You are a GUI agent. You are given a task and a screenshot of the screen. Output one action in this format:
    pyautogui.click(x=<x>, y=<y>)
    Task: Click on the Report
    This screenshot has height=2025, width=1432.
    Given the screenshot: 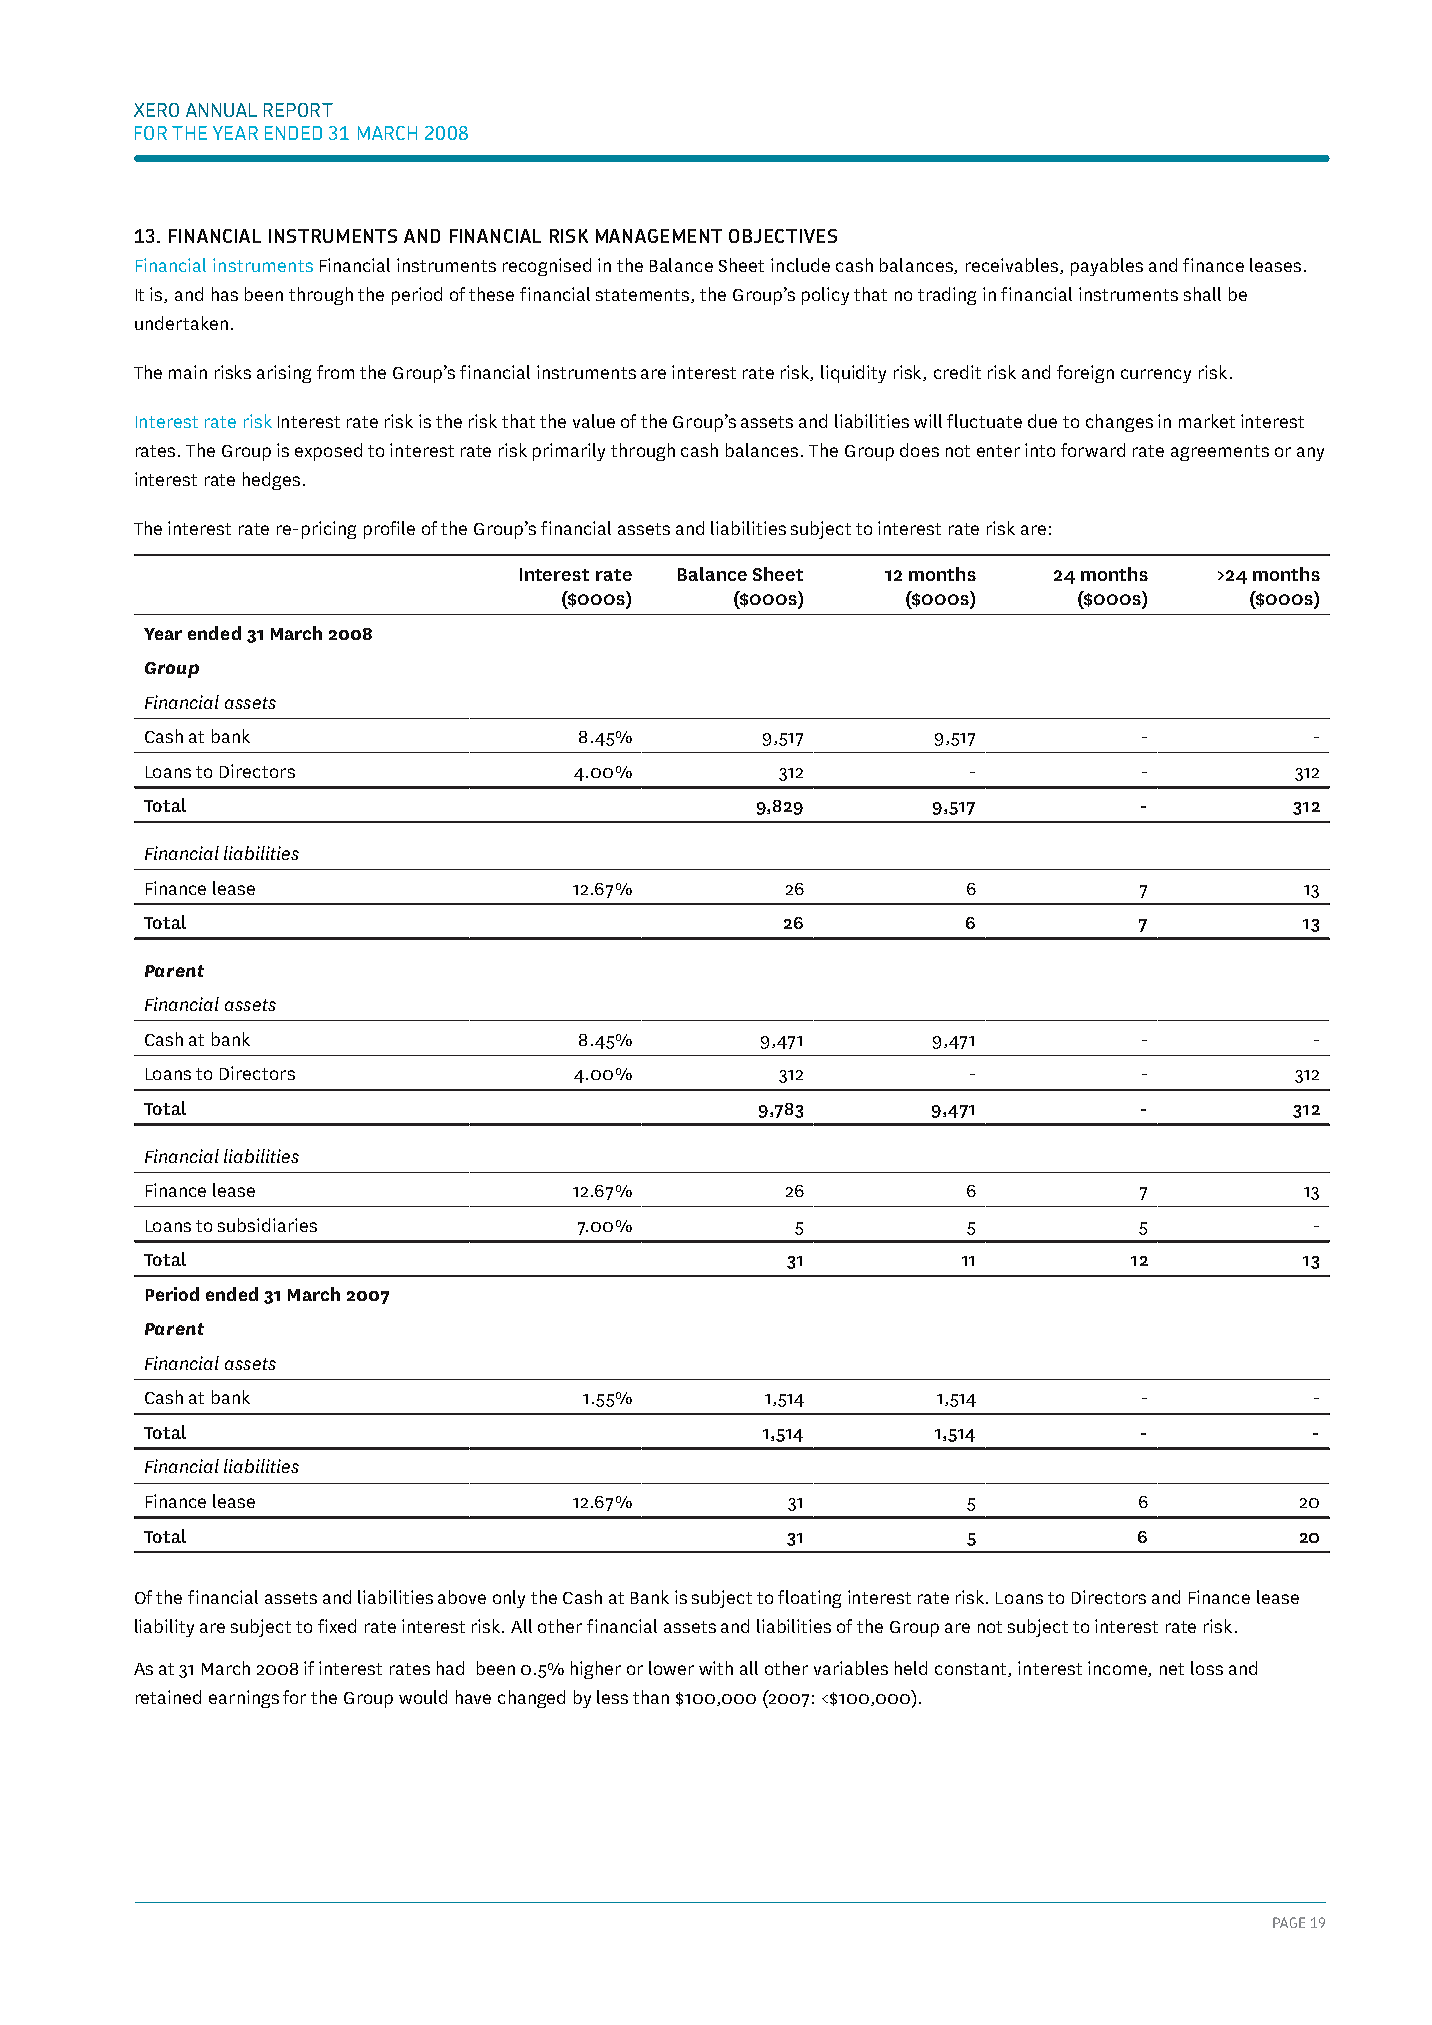 What is the action you would take?
    pyautogui.click(x=298, y=110)
